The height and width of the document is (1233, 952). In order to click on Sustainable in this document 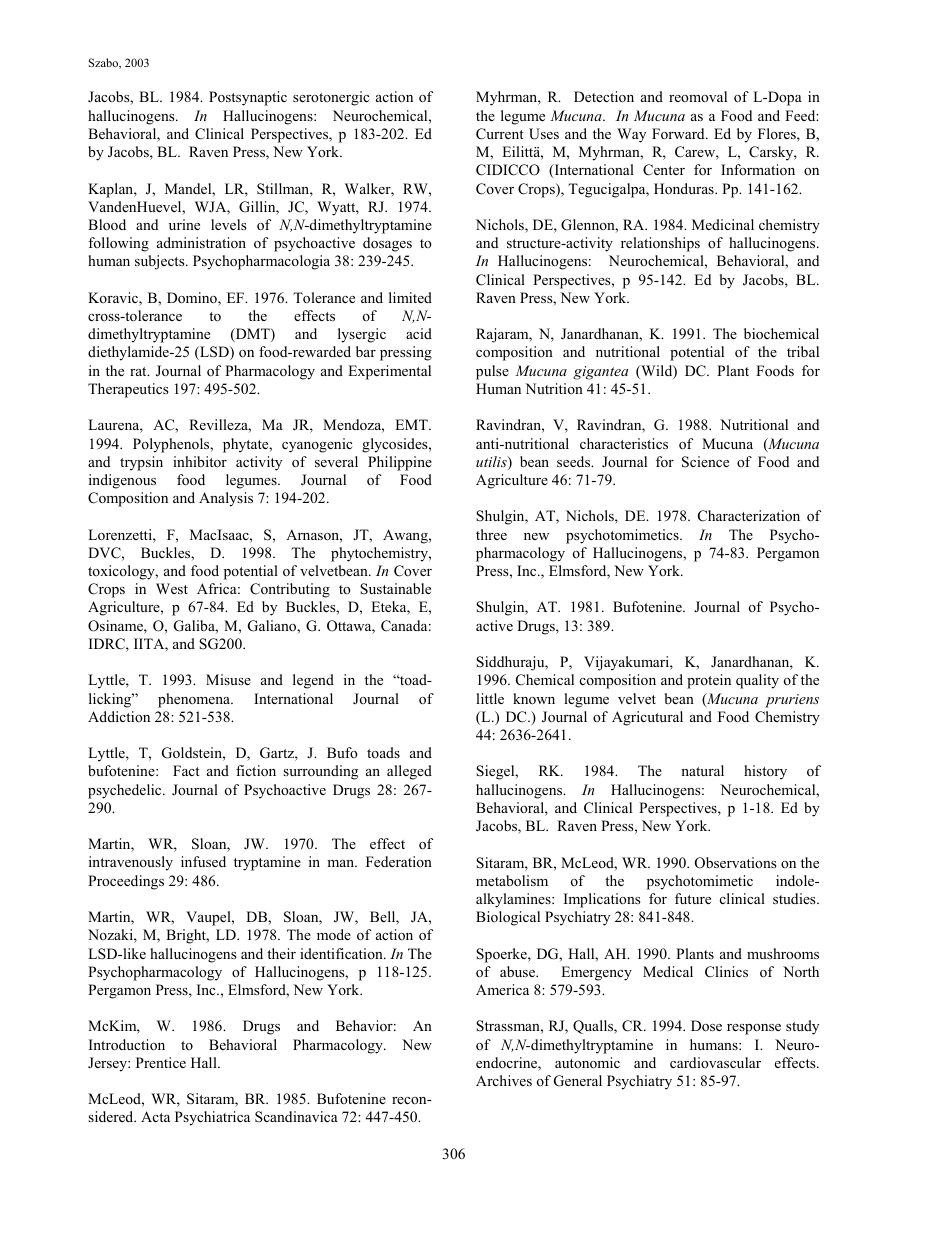, I will do `click(395, 589)`.
